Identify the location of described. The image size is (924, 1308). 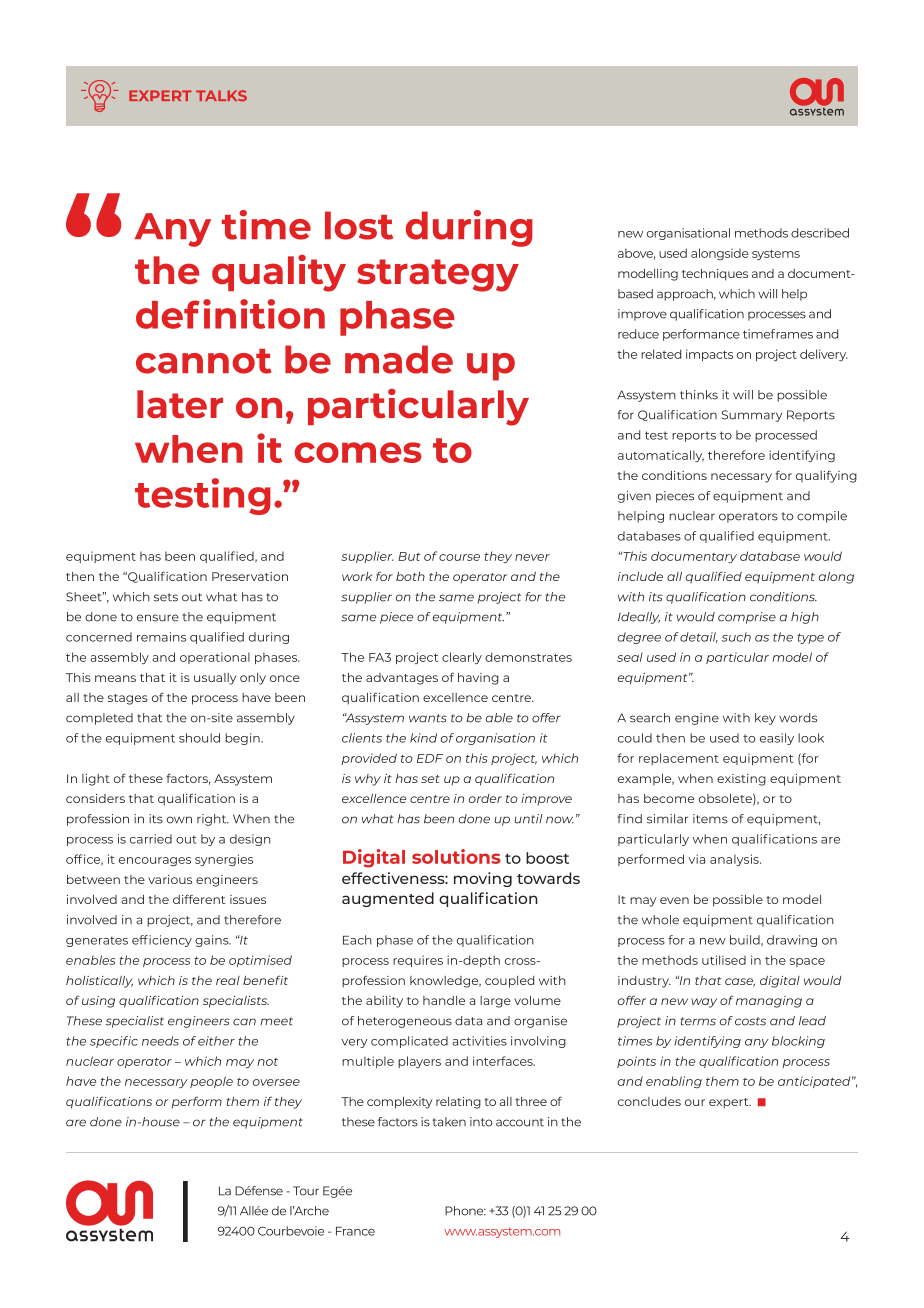
(820, 233).
